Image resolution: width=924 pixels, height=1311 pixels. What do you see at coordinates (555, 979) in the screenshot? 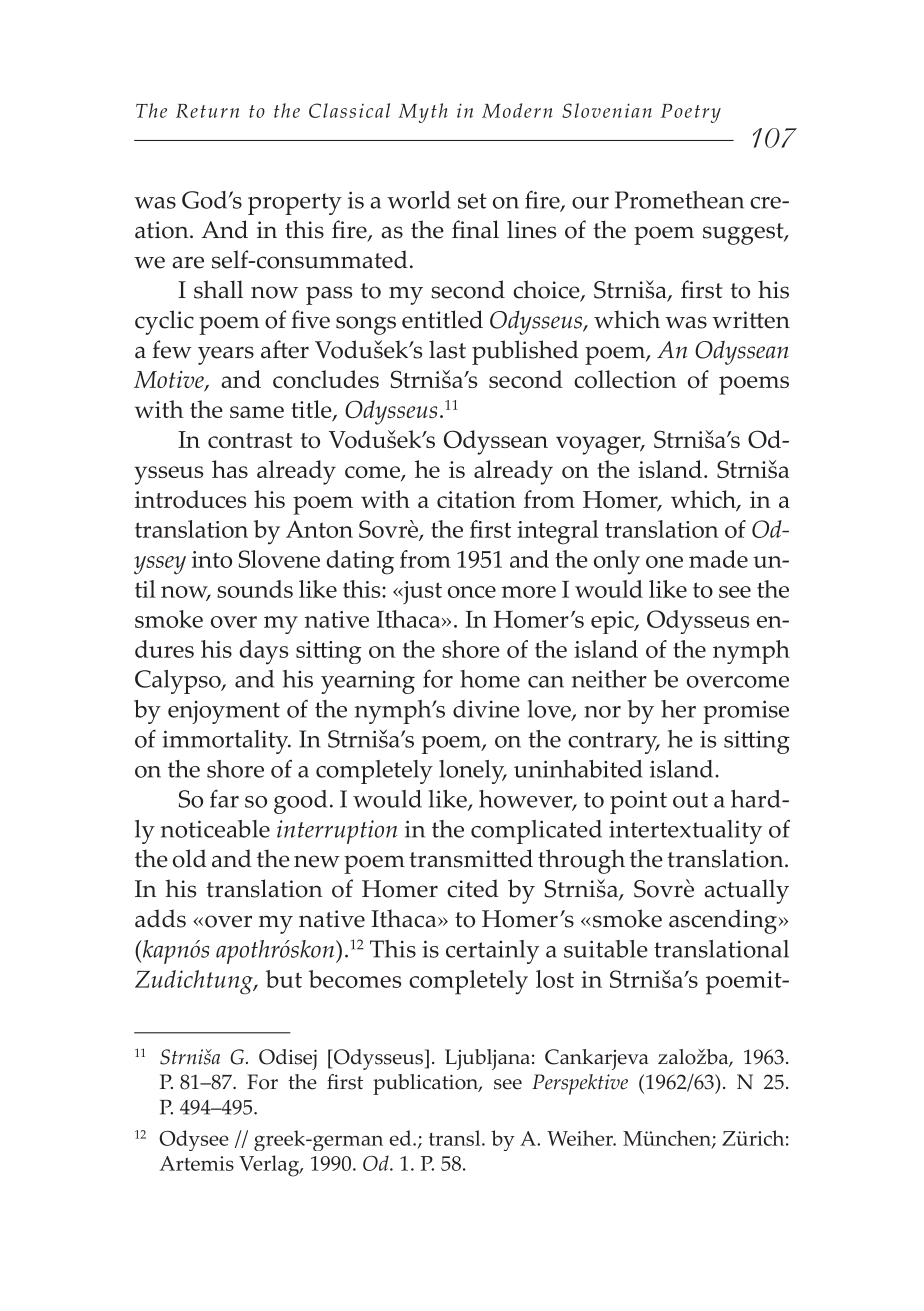
I see `lost` at bounding box center [555, 979].
